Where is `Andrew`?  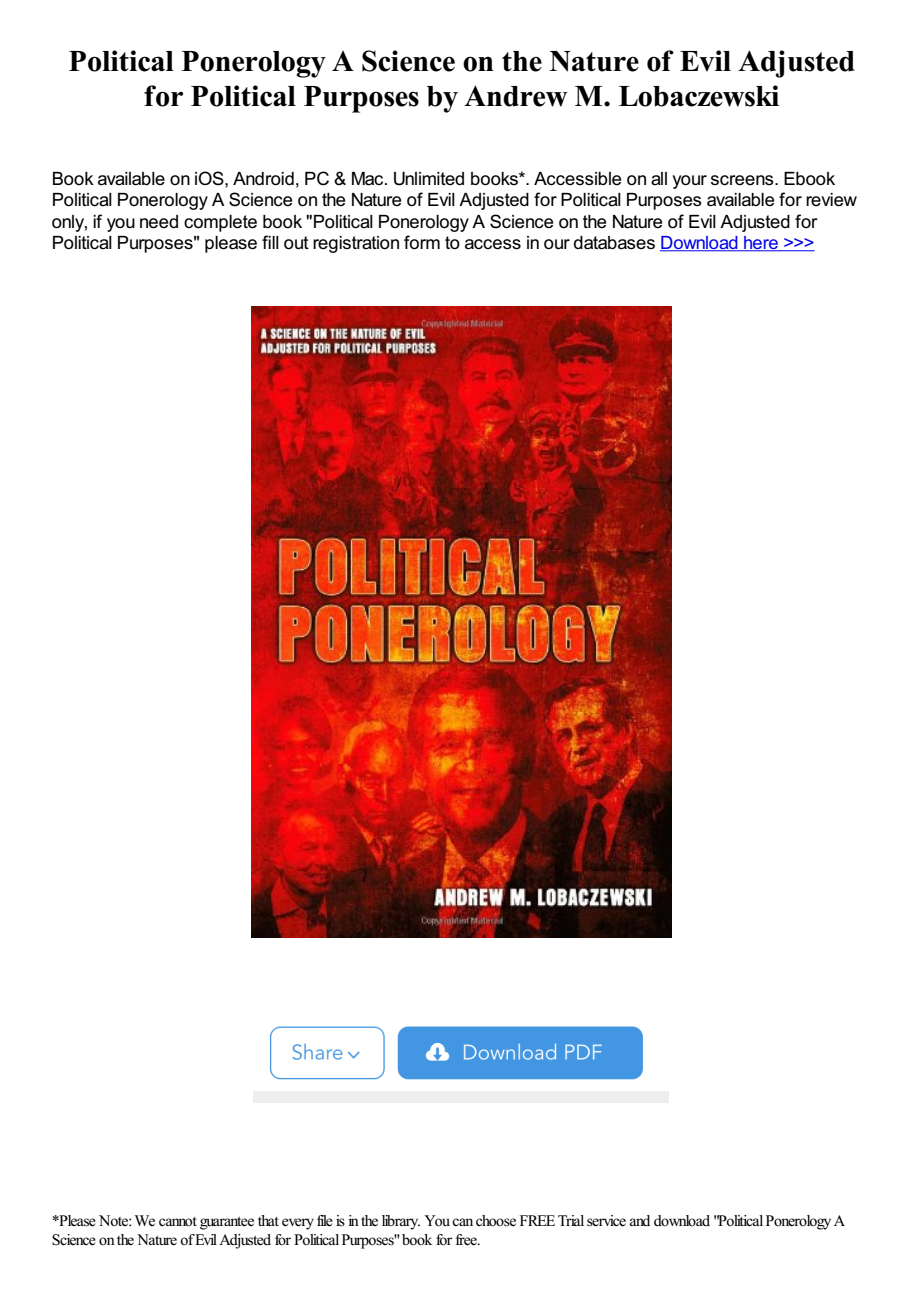
Andrew is located at coordinates (516, 96).
